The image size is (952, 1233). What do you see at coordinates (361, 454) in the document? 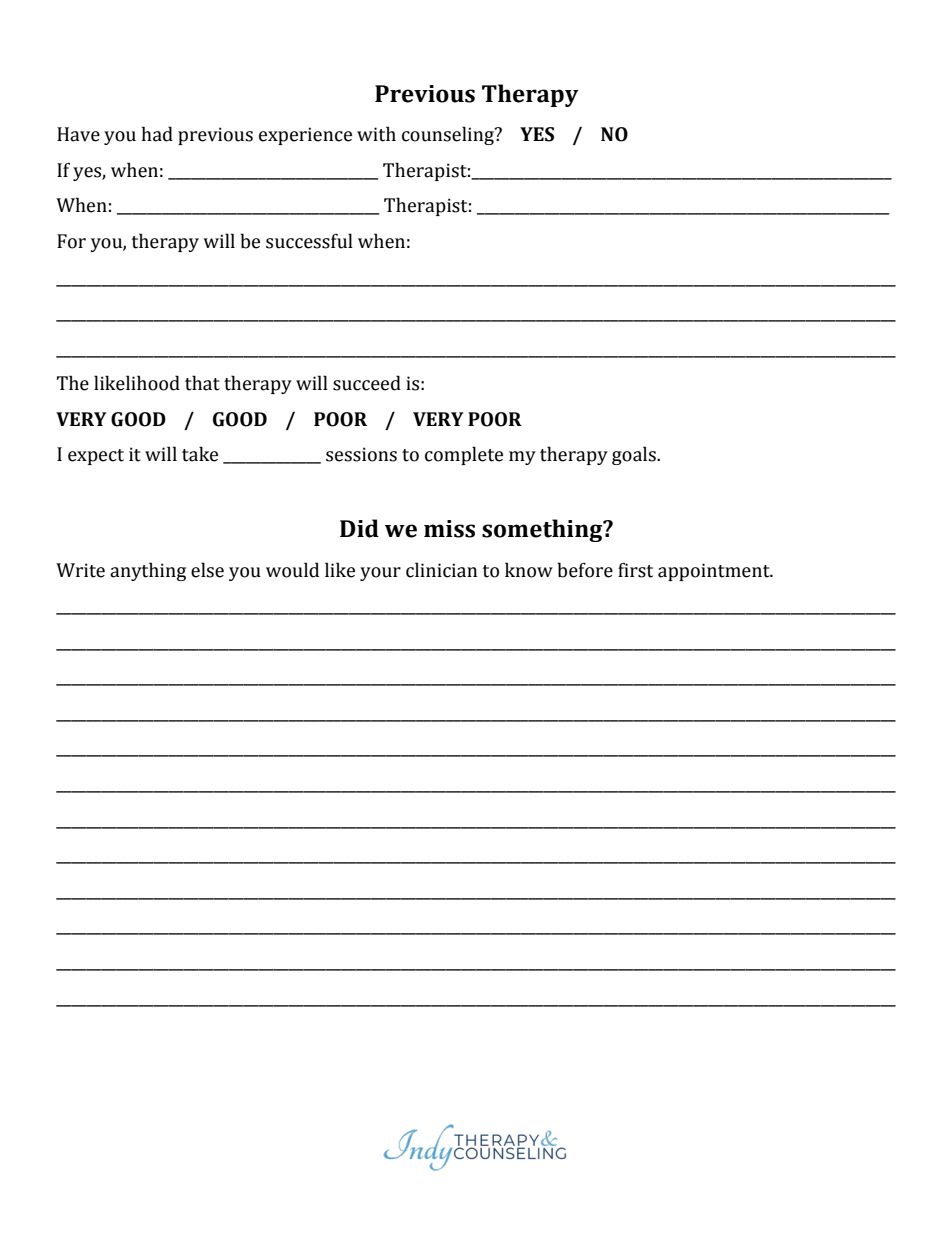
I see `sessions` at bounding box center [361, 454].
